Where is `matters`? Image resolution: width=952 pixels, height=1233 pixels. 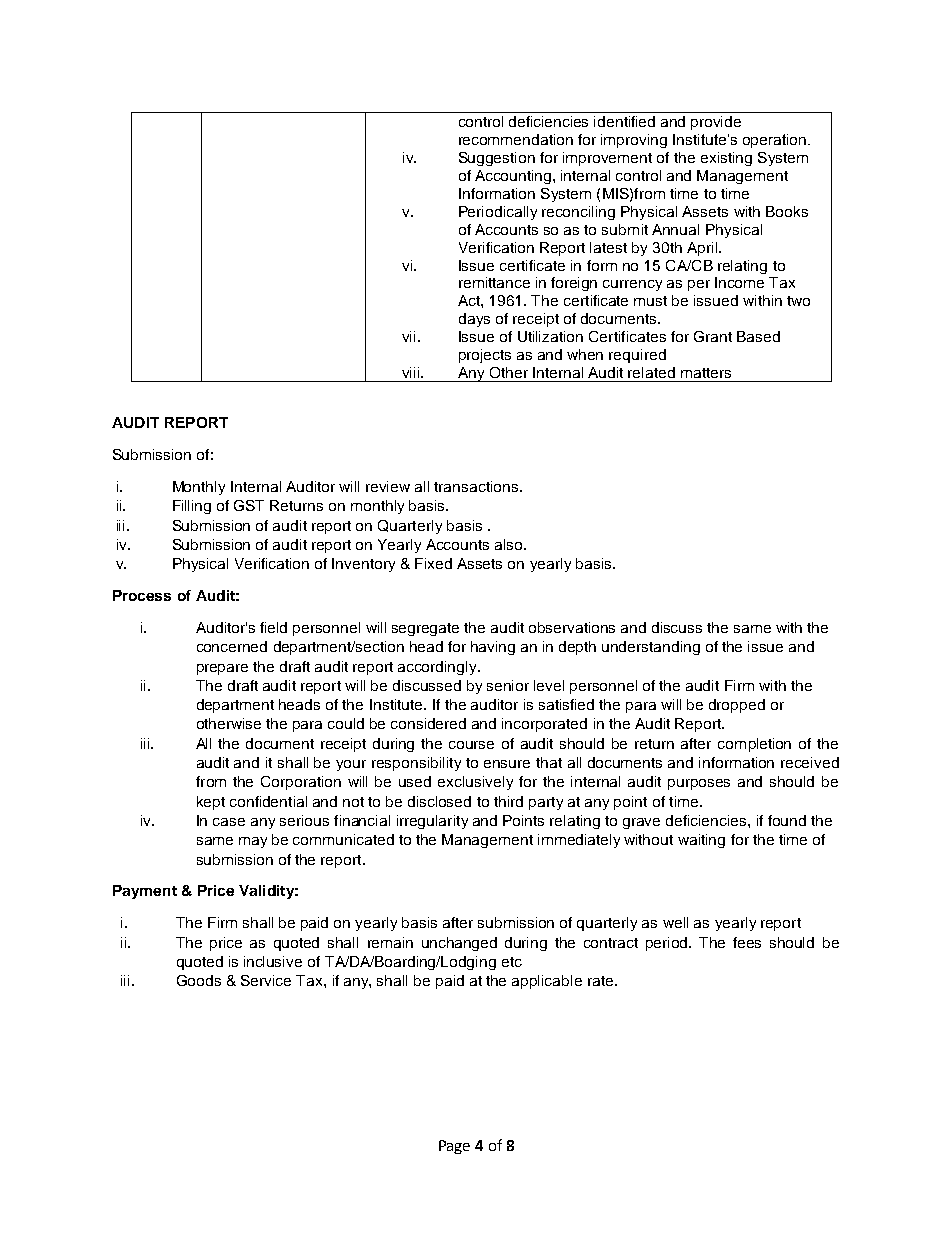
matters is located at coordinates (706, 373).
